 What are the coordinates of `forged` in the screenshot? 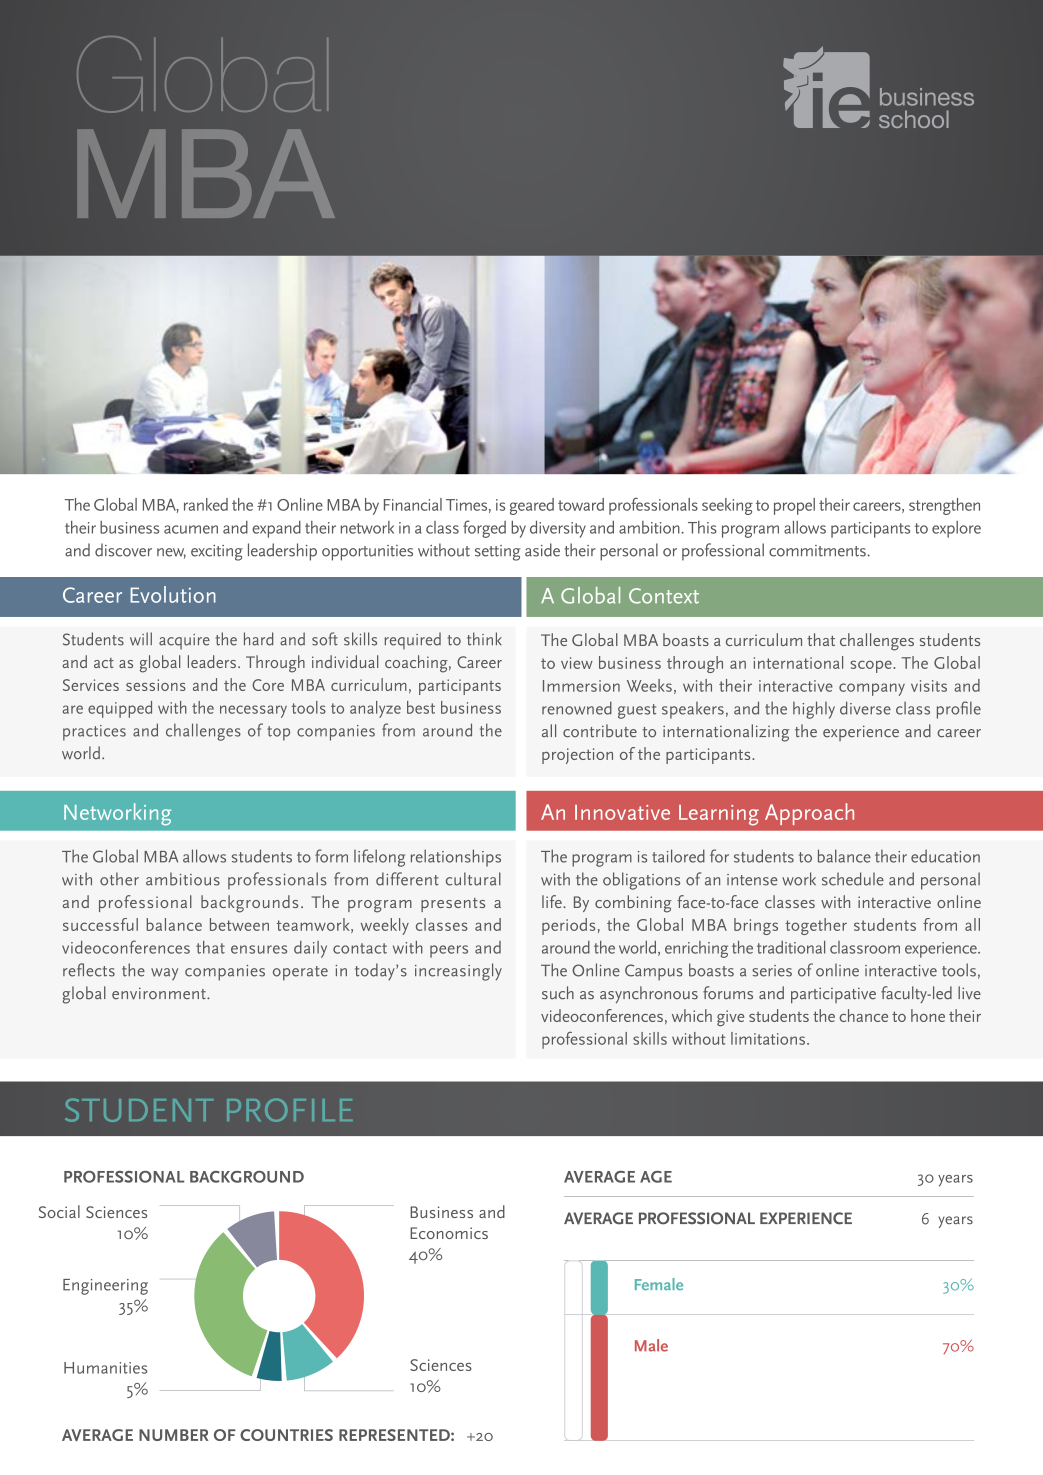 It's located at (484, 529).
